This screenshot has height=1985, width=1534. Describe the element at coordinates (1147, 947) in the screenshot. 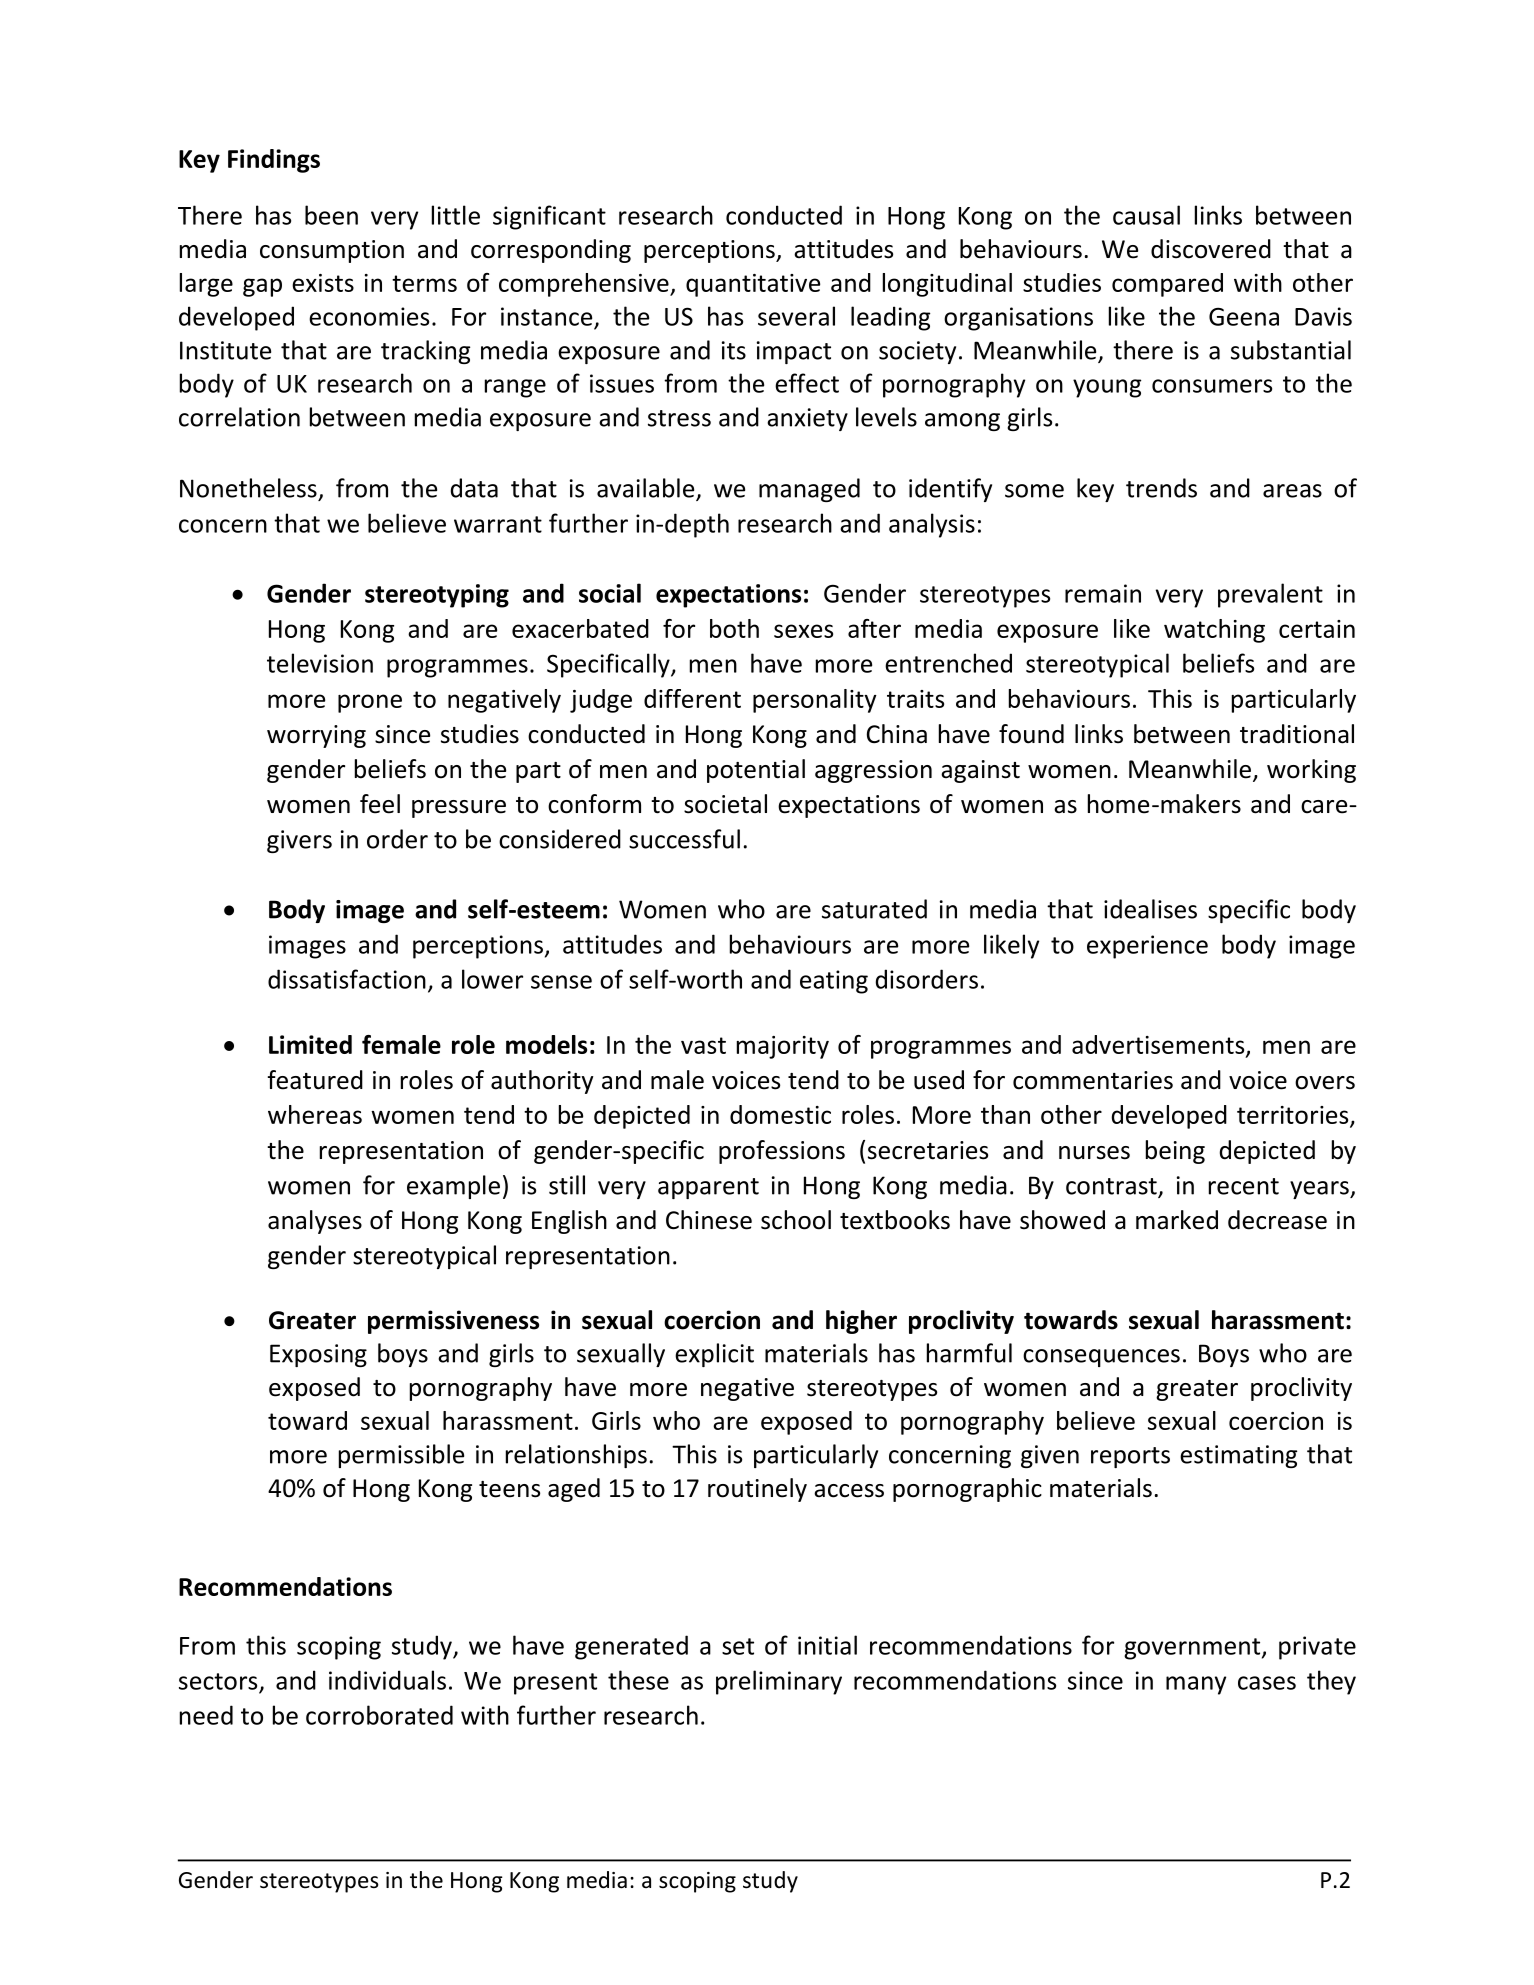

I see `experience` at that location.
